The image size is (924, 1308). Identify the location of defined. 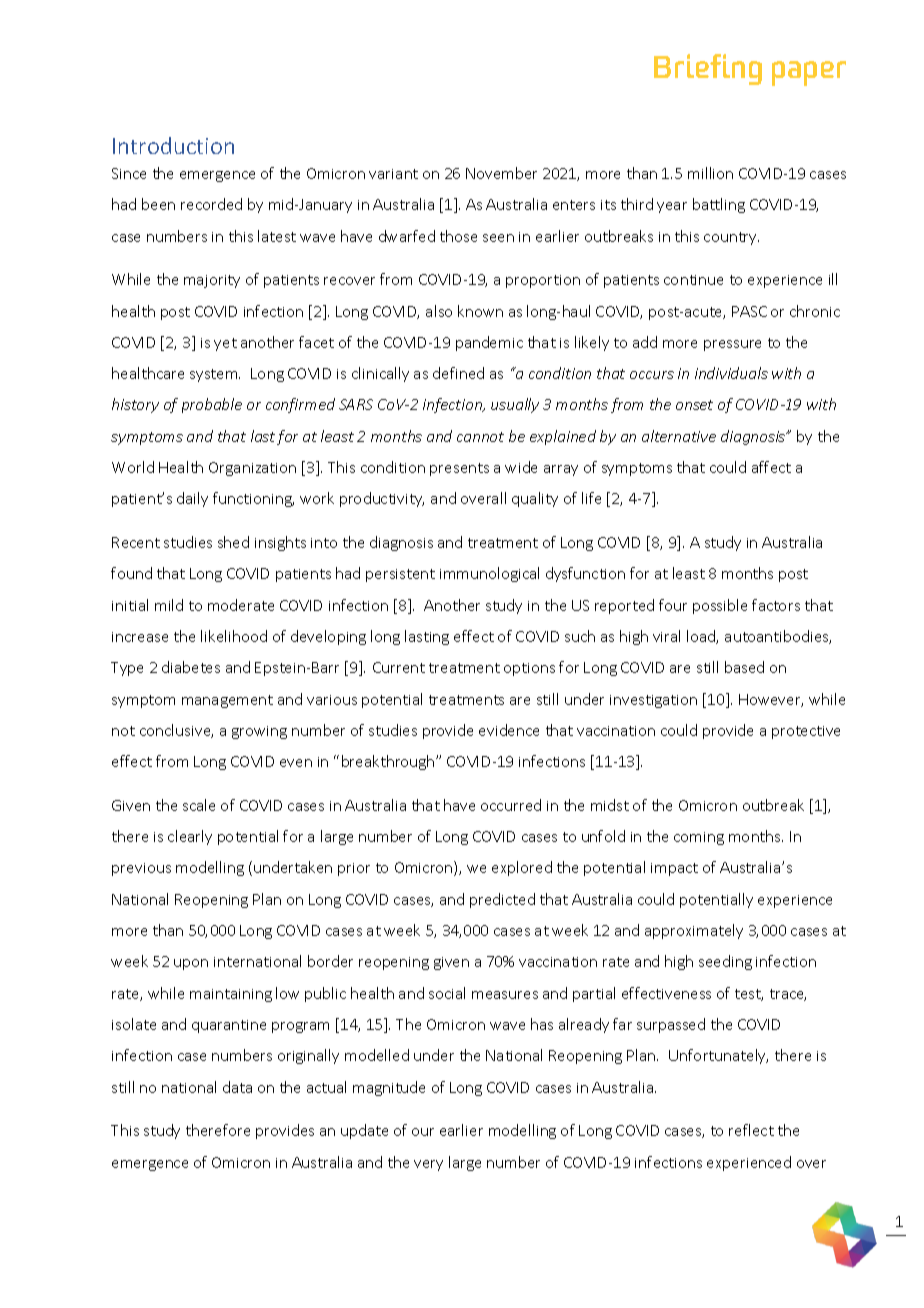
(458, 373).
